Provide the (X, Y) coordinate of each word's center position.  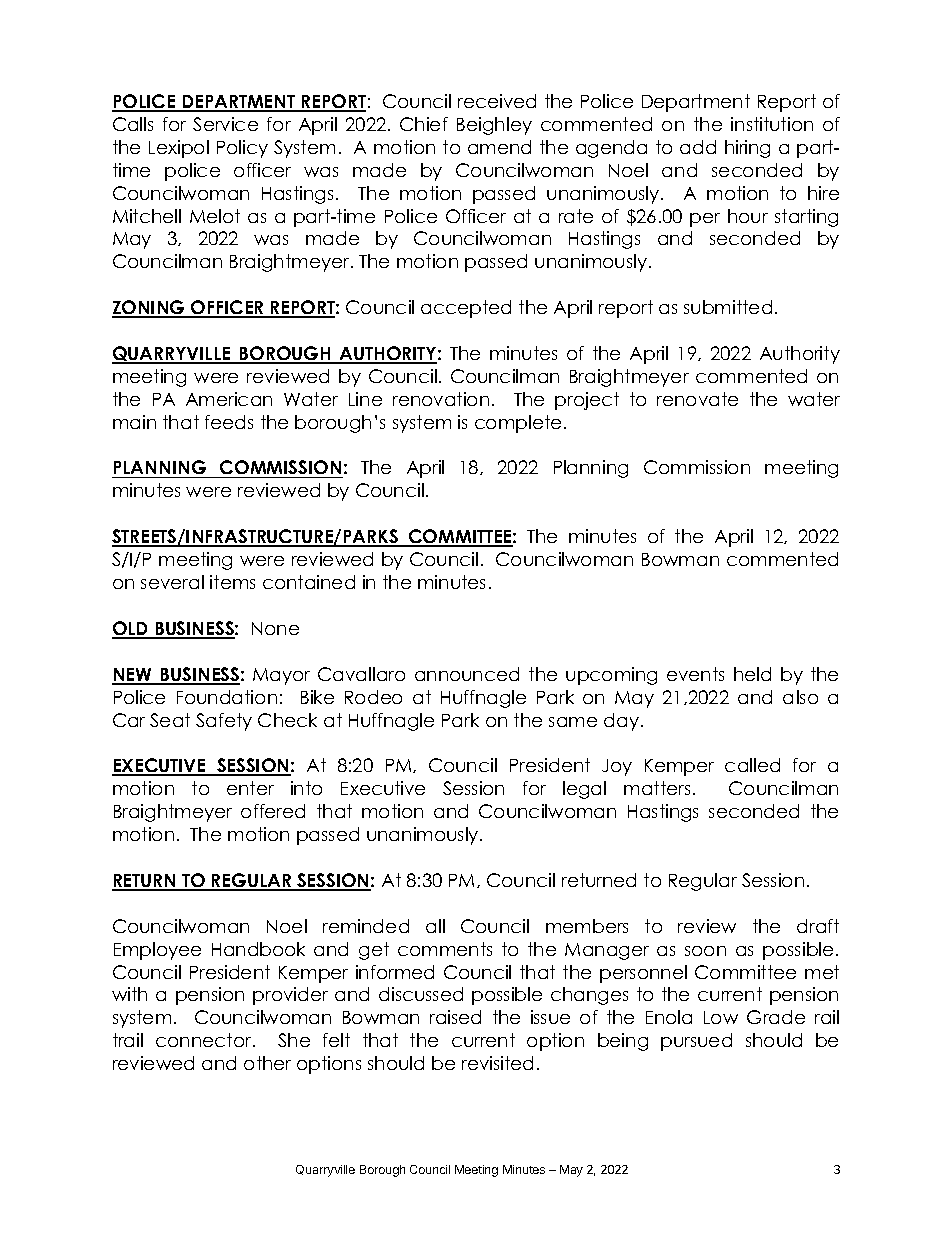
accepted (466, 309)
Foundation (227, 697)
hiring (747, 149)
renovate (697, 399)
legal (584, 790)
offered (273, 811)
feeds (229, 422)
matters (657, 788)
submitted (728, 307)
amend (499, 147)
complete (518, 424)
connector (205, 1040)
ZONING (149, 308)
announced (467, 674)
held (752, 674)
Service (225, 124)
